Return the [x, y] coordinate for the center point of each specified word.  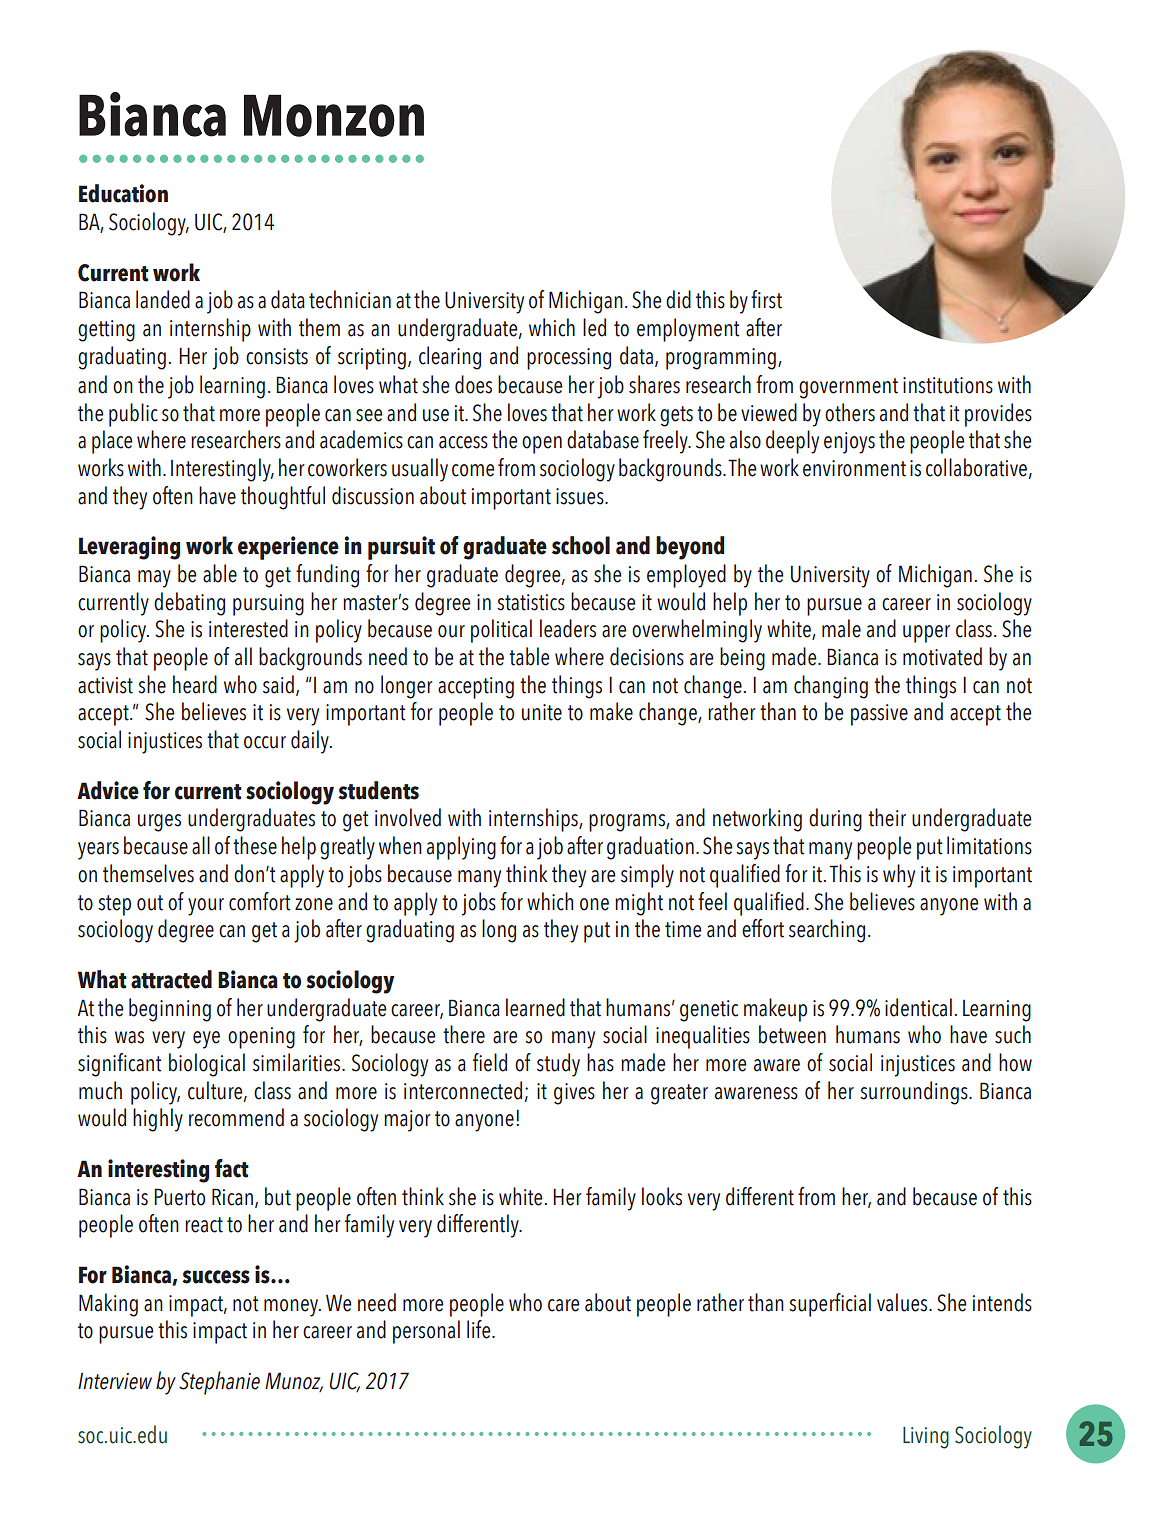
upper [926, 634]
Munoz [294, 1382]
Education [123, 193]
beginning [170, 1010]
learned [535, 1007]
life [480, 1329]
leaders [568, 628]
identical [918, 1007]
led [594, 327]
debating [189, 604]
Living [926, 1438]
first [766, 299]
